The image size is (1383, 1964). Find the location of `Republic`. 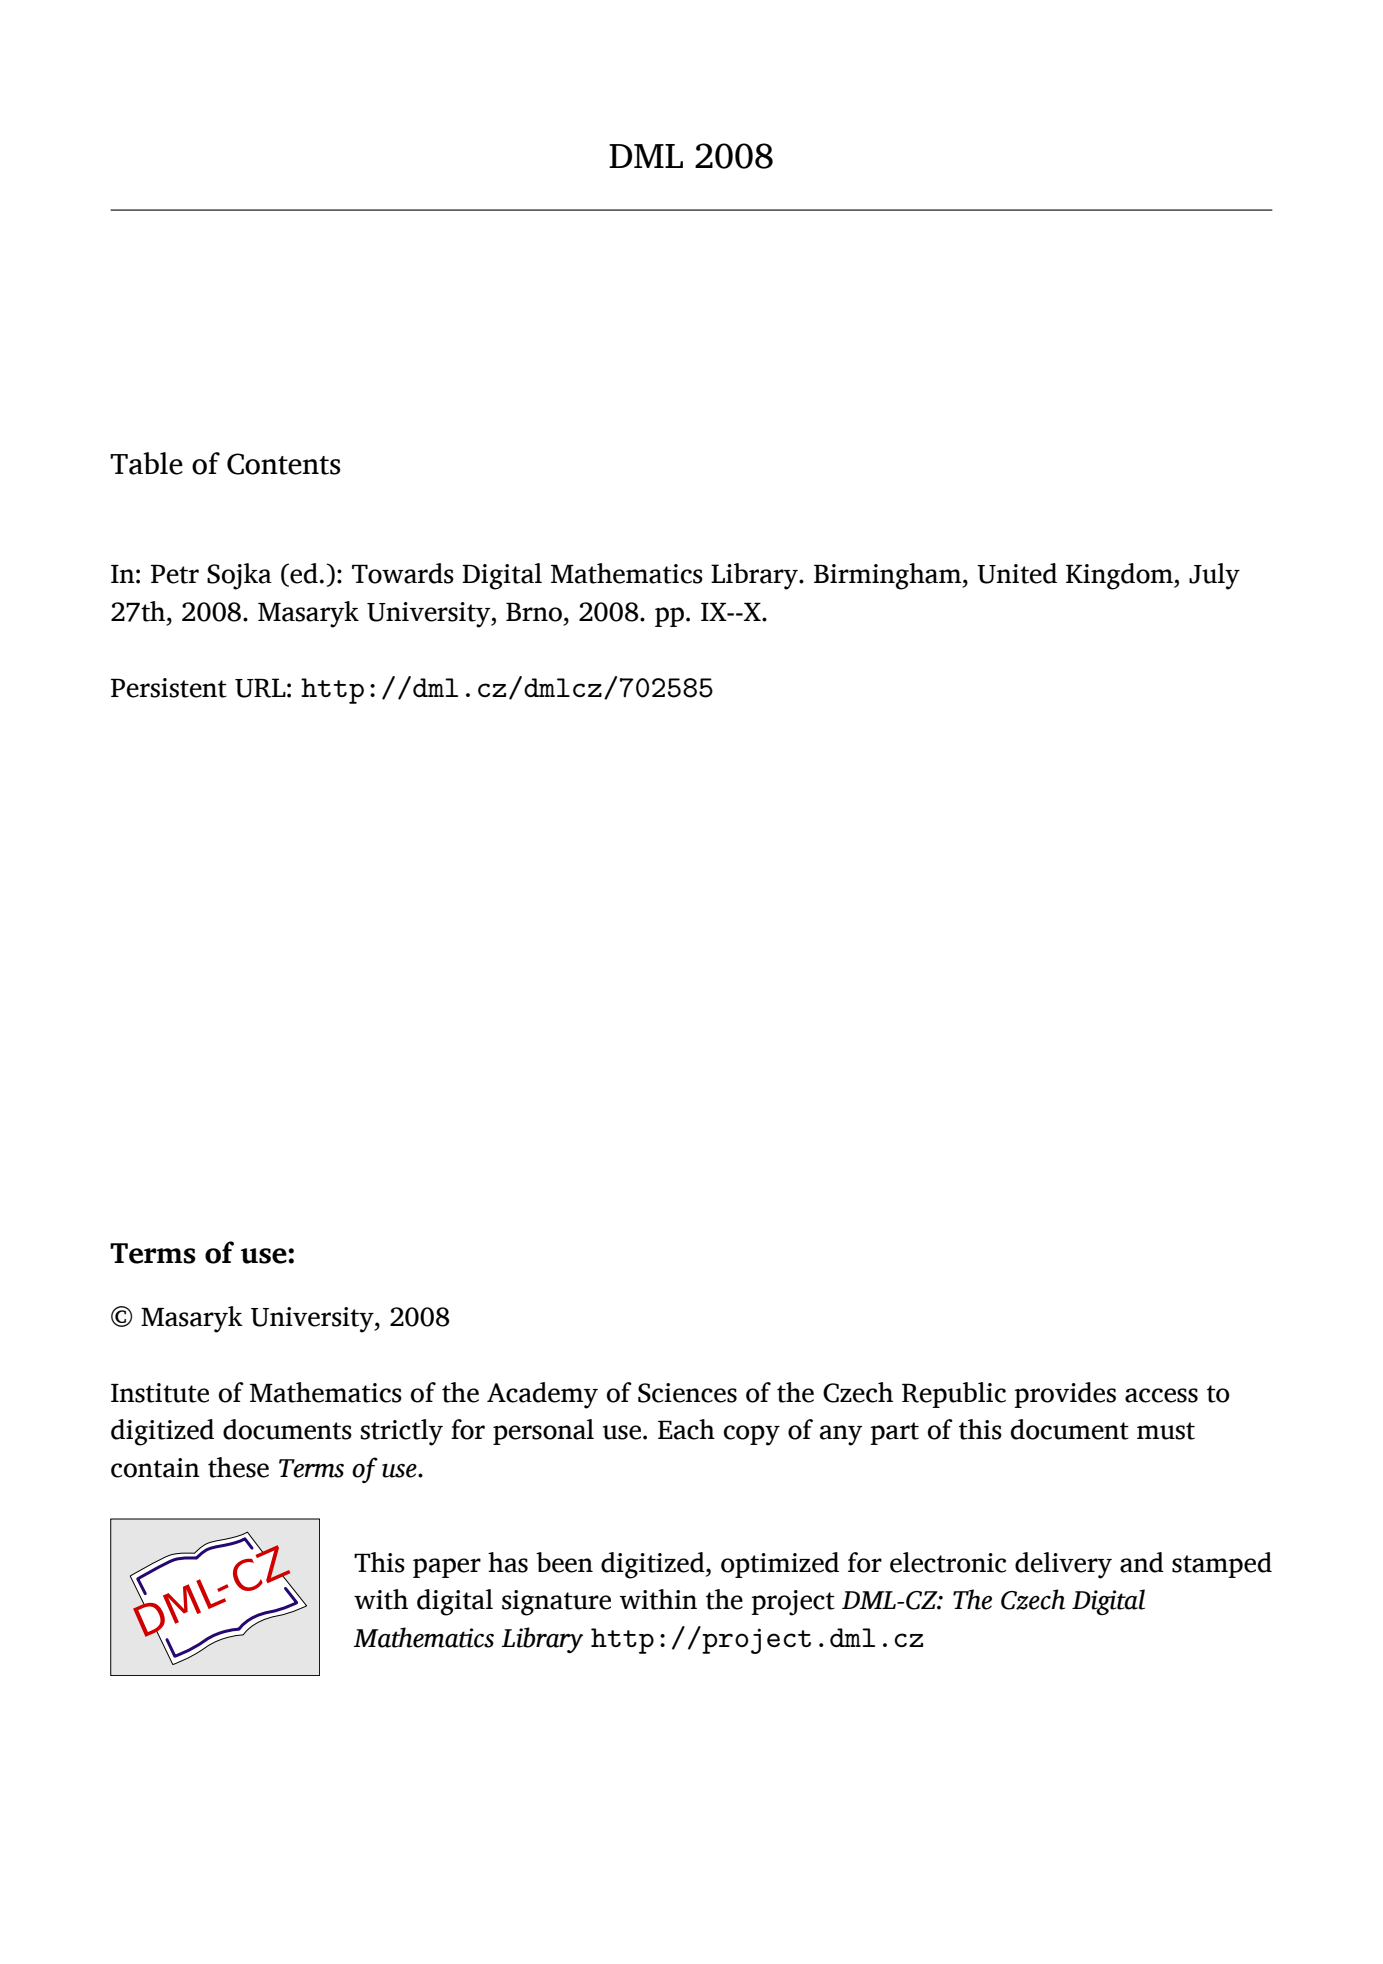

Republic is located at coordinates (954, 1395).
